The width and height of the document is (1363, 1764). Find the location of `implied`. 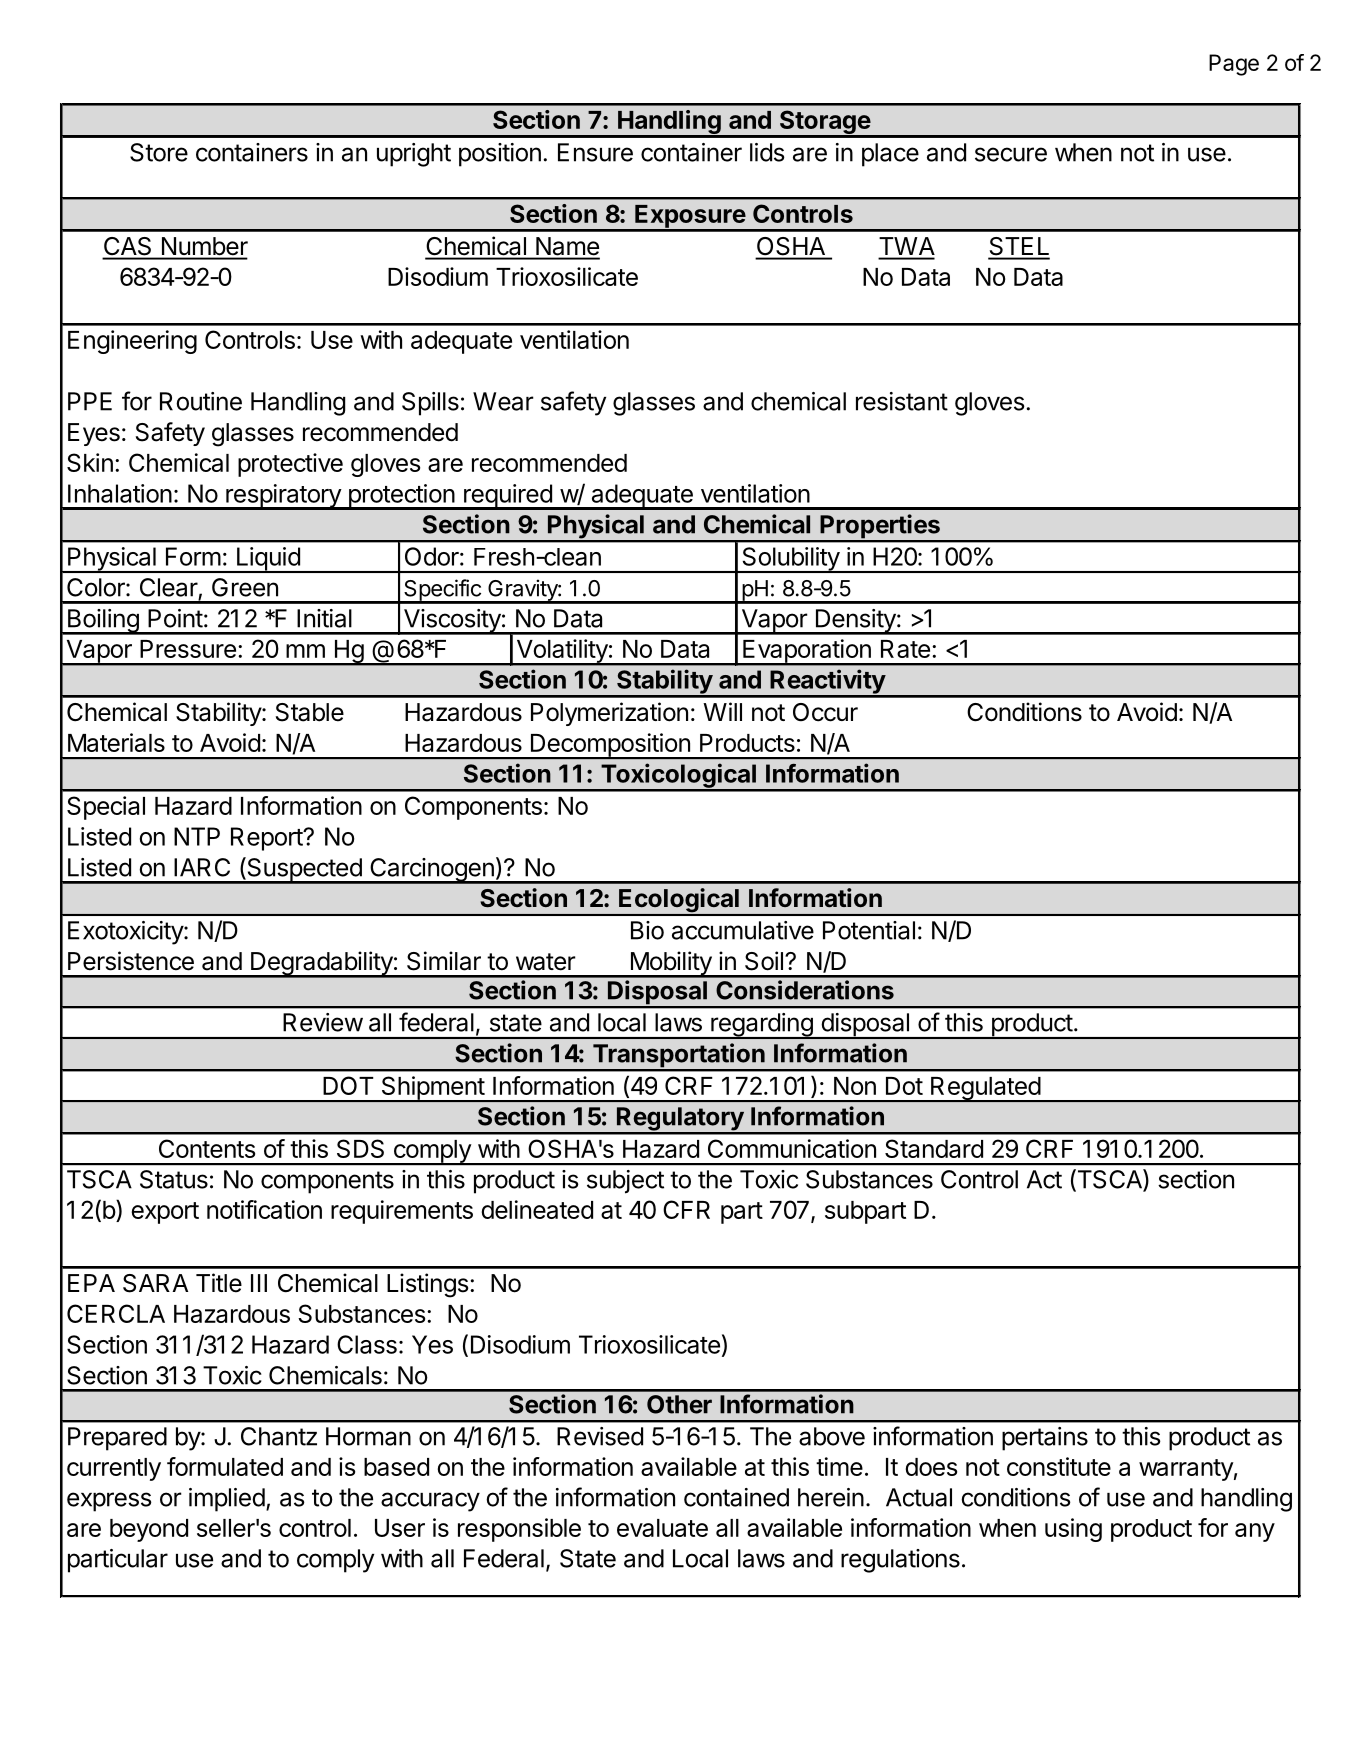

implied is located at coordinates (227, 1500).
